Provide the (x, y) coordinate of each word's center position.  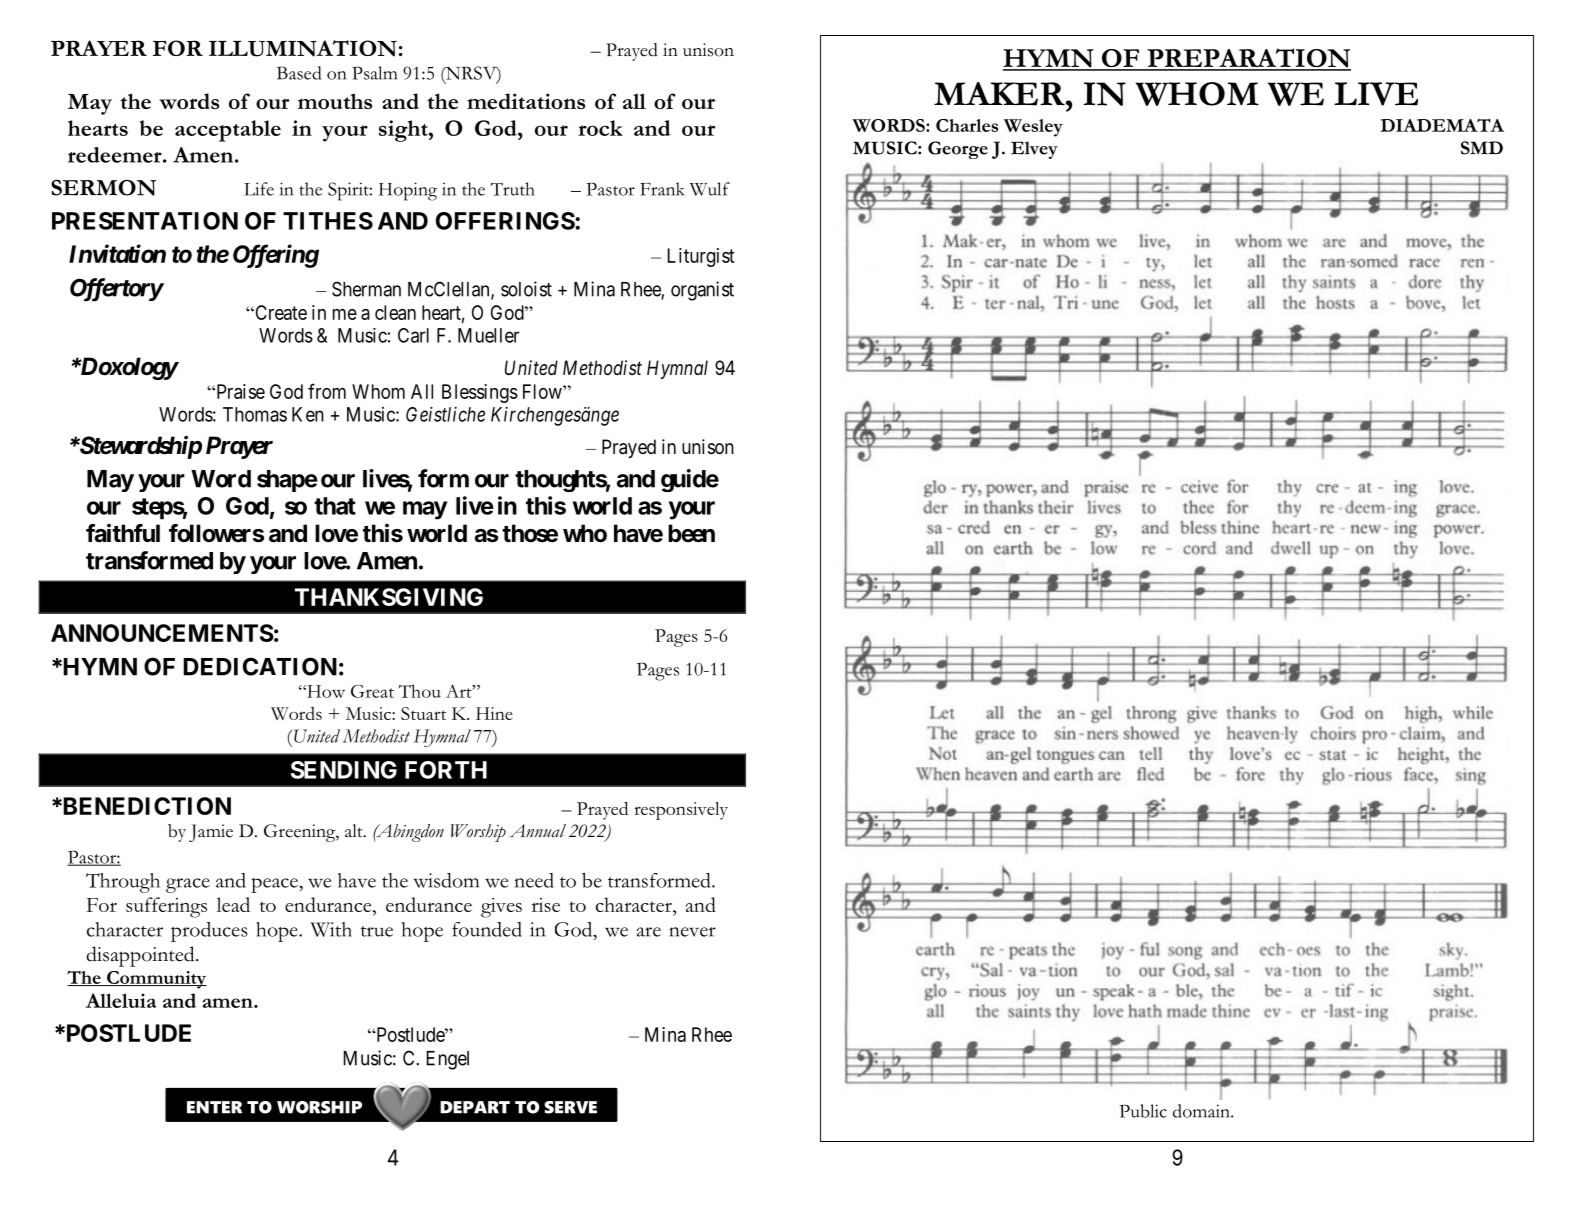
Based (299, 73)
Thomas (255, 414)
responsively (681, 811)
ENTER (214, 1107)
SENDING (344, 770)
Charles (967, 125)
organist (702, 291)
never (692, 932)
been (691, 533)
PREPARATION (1248, 59)
